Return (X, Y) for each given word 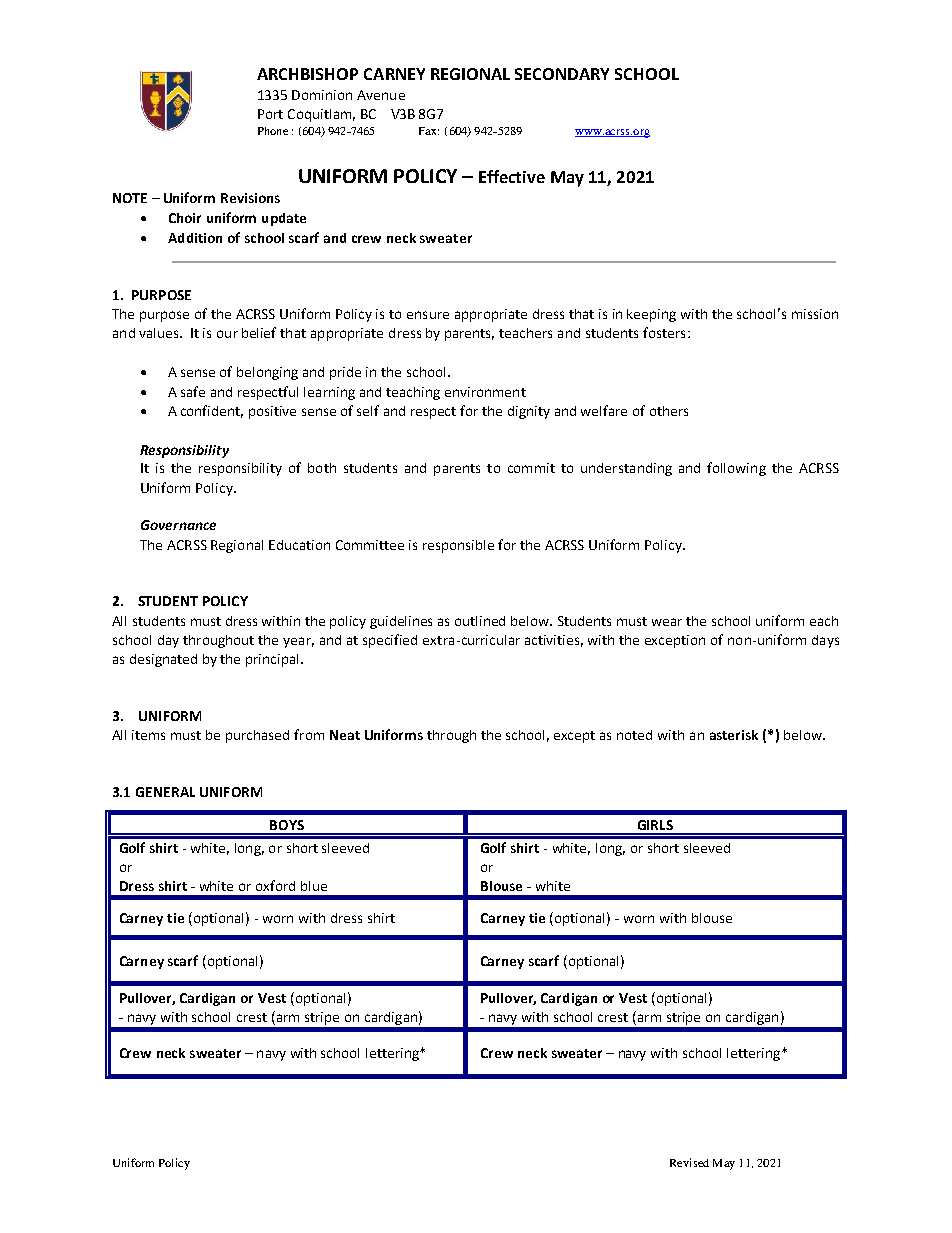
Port (270, 114)
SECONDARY (562, 74)
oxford (275, 885)
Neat (345, 735)
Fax (429, 131)
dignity (529, 412)
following (736, 469)
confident (212, 411)
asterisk (734, 735)
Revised (689, 1162)
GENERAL (165, 792)
